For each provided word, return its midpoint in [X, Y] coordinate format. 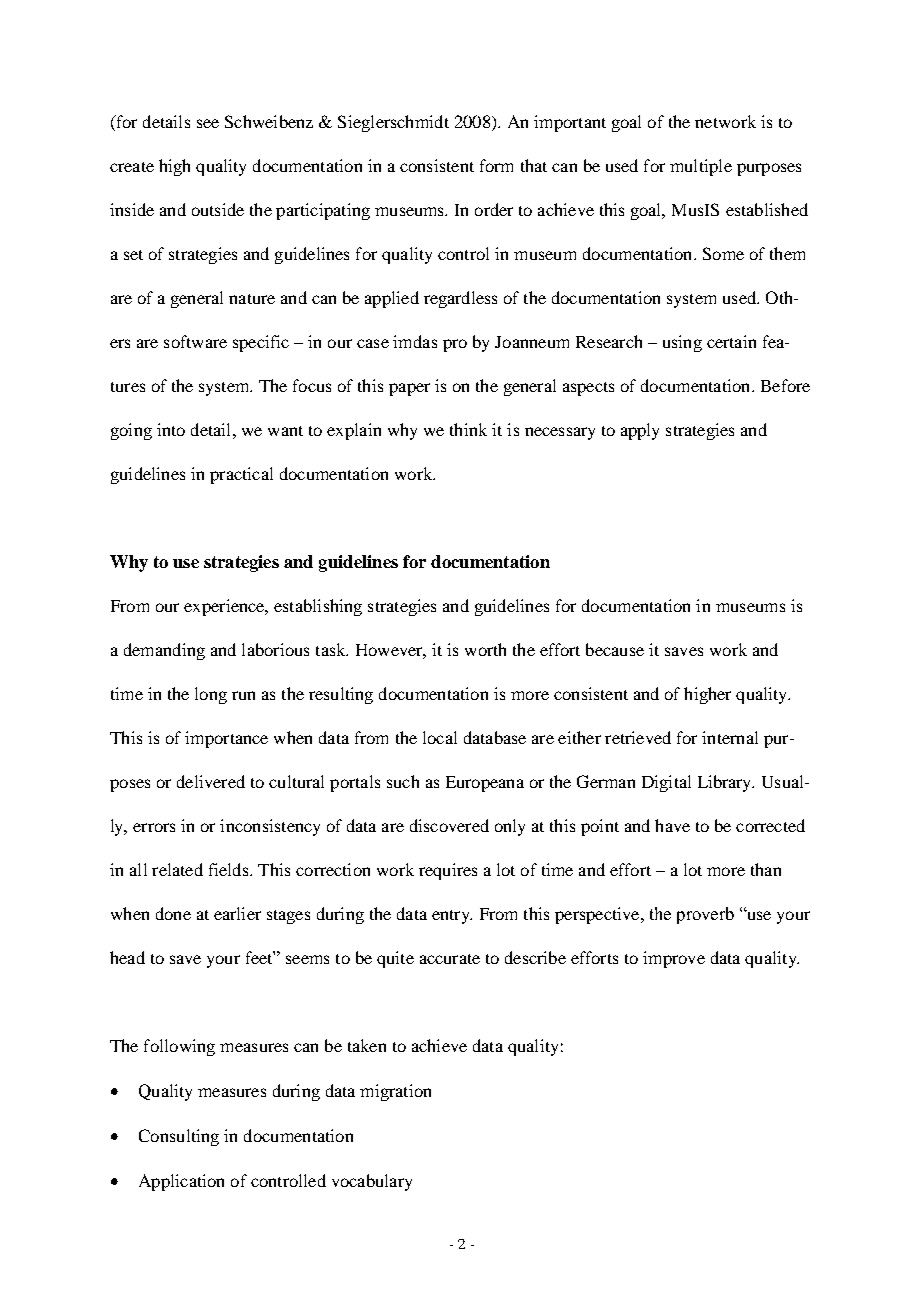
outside [218, 209]
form [496, 165]
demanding [164, 651]
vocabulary [372, 1182]
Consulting [179, 1137]
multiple [701, 167]
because [615, 649]
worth [485, 649]
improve [674, 959]
